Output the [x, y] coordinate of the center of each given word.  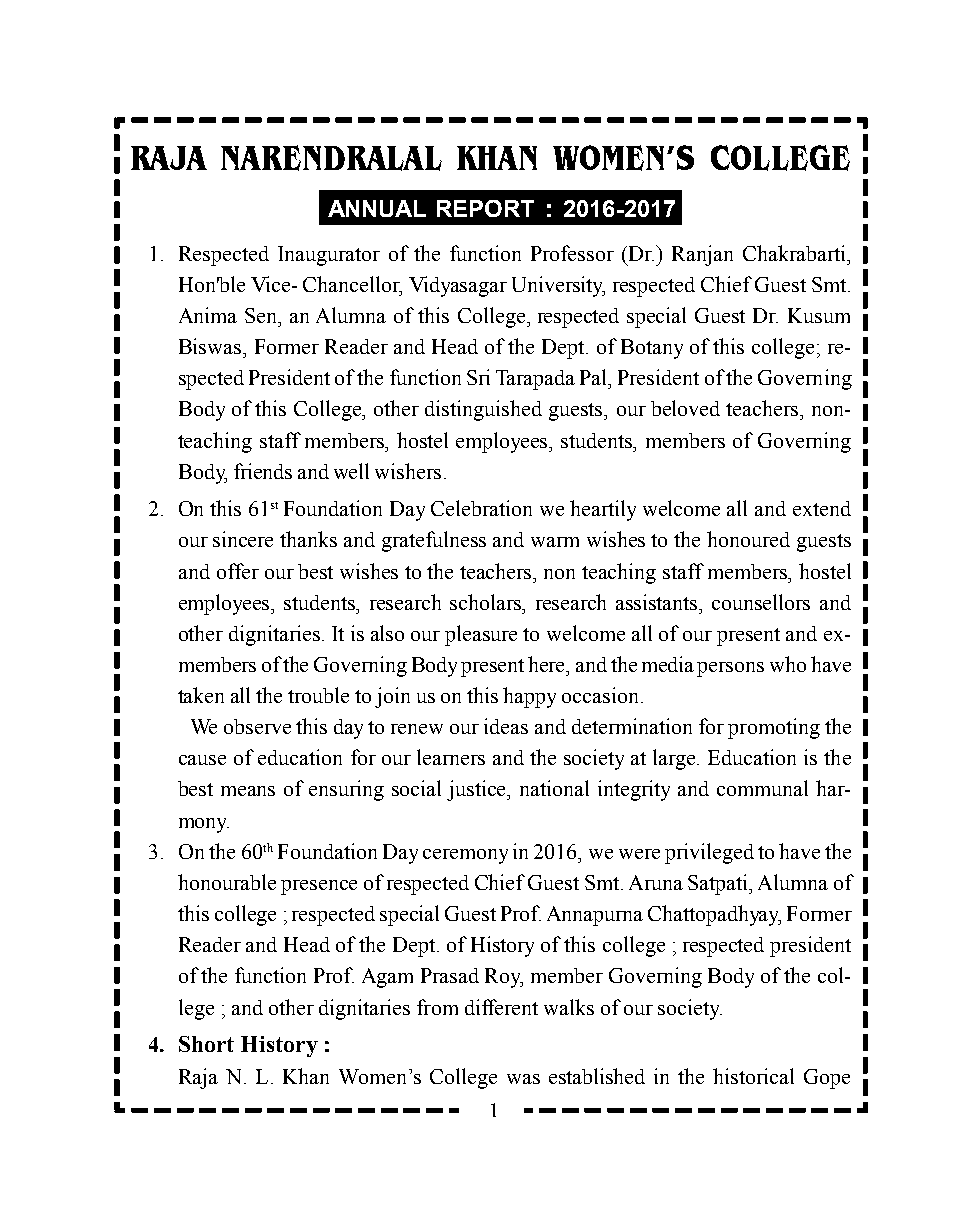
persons [730, 669]
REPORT [485, 208]
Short [206, 1044]
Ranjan [702, 255]
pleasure [481, 635]
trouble [318, 695]
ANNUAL [377, 208]
